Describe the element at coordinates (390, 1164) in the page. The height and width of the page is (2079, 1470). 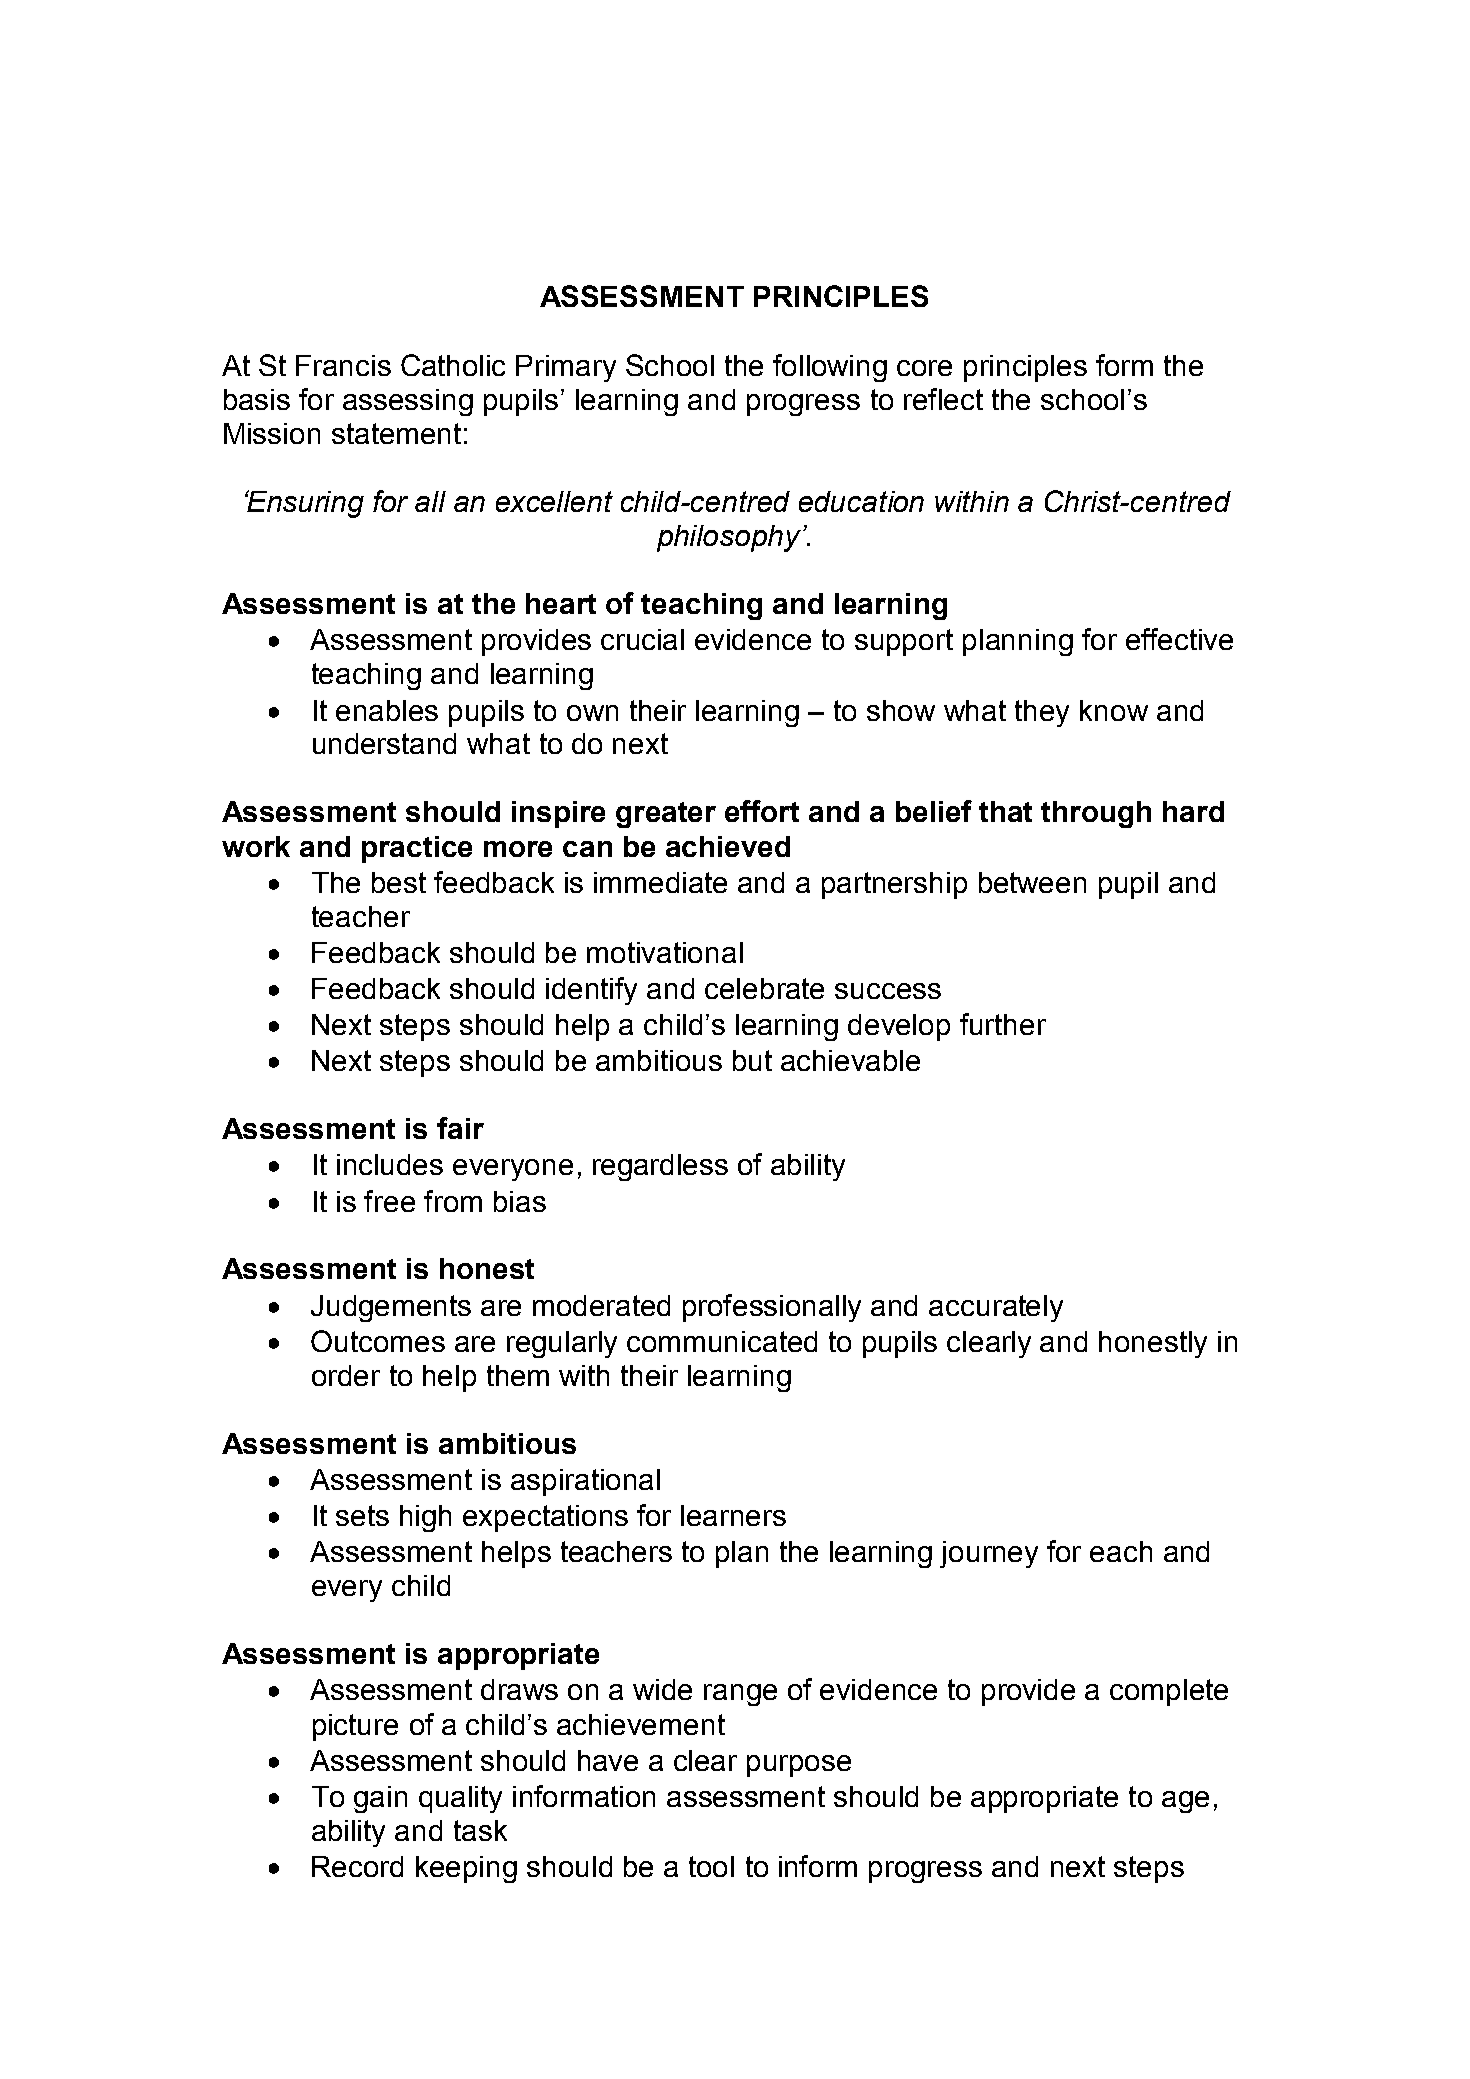
I see `includes` at that location.
